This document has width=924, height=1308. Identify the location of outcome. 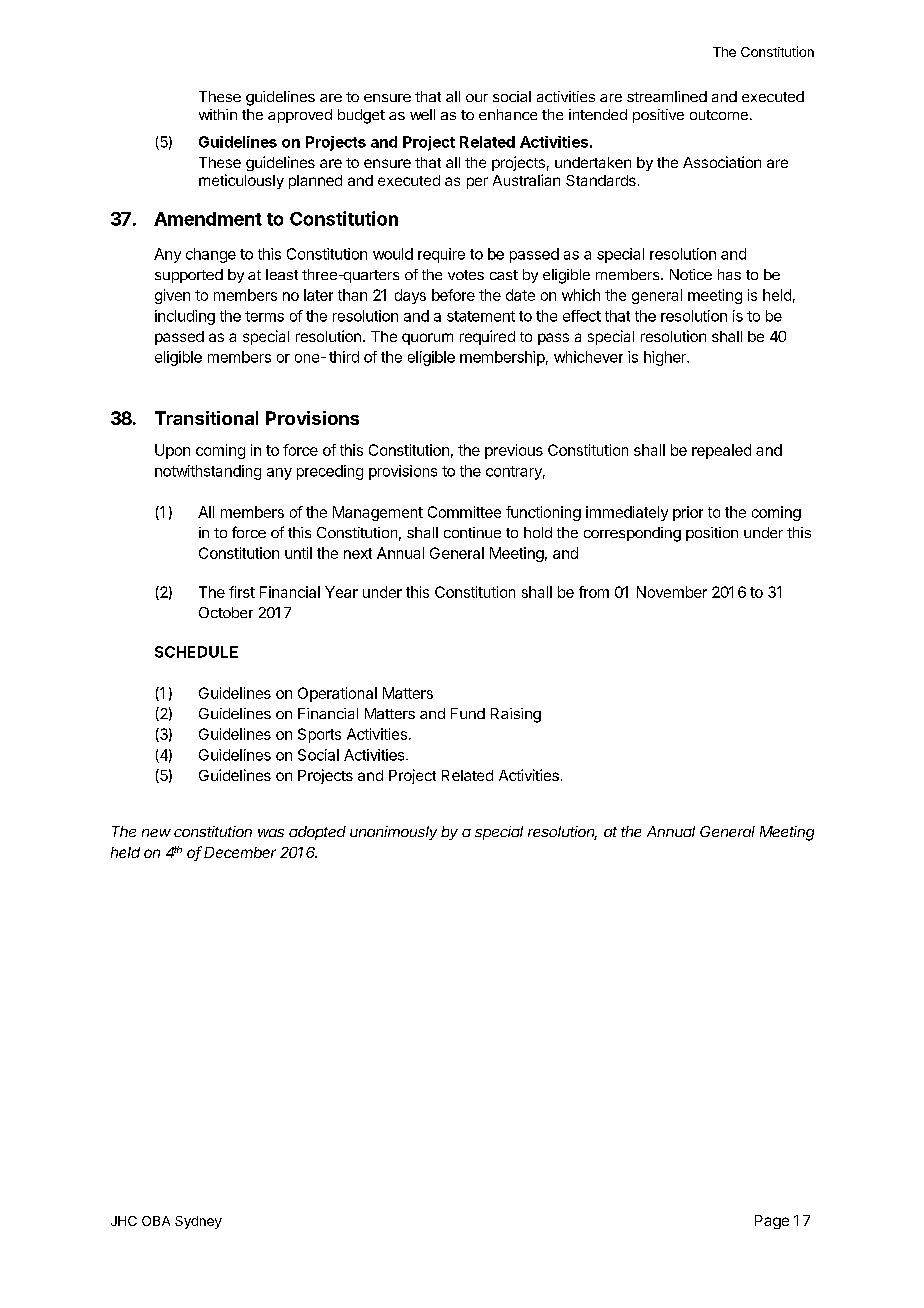
(719, 115).
